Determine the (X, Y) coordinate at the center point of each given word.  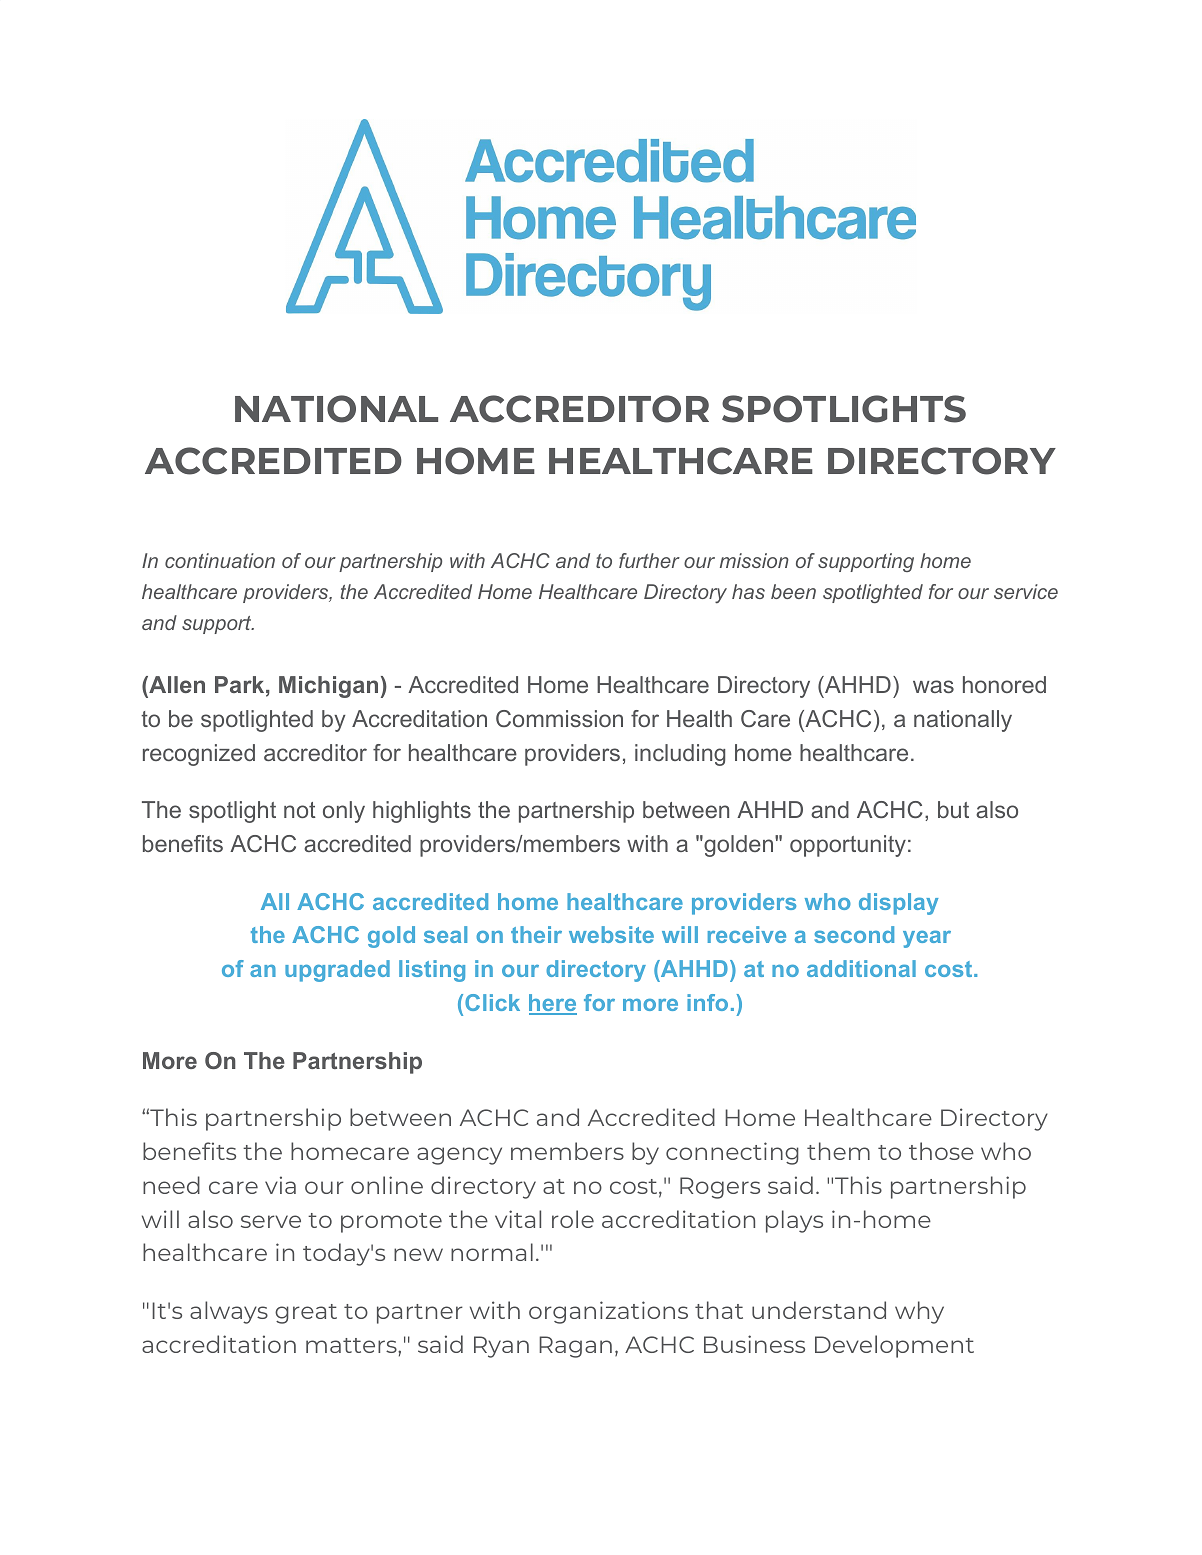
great (306, 1314)
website (611, 934)
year (927, 939)
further (649, 560)
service (1026, 591)
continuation (220, 560)
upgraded (337, 971)
